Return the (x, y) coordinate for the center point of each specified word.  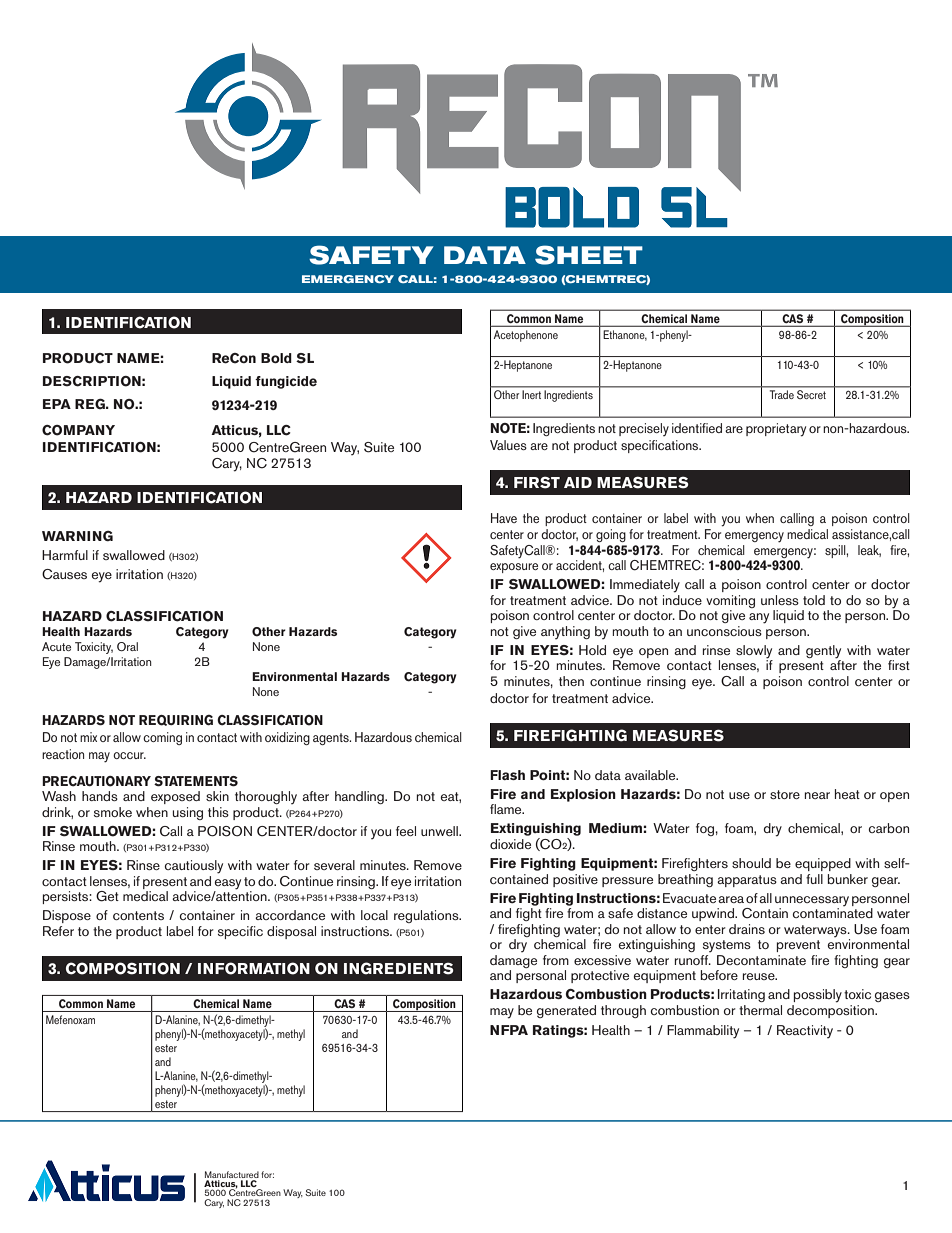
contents (138, 915)
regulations (427, 916)
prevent (798, 946)
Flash (507, 775)
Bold (276, 358)
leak (869, 551)
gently (823, 653)
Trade (782, 394)
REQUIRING (176, 720)
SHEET (589, 255)
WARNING (77, 535)
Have (504, 518)
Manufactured (232, 1174)
